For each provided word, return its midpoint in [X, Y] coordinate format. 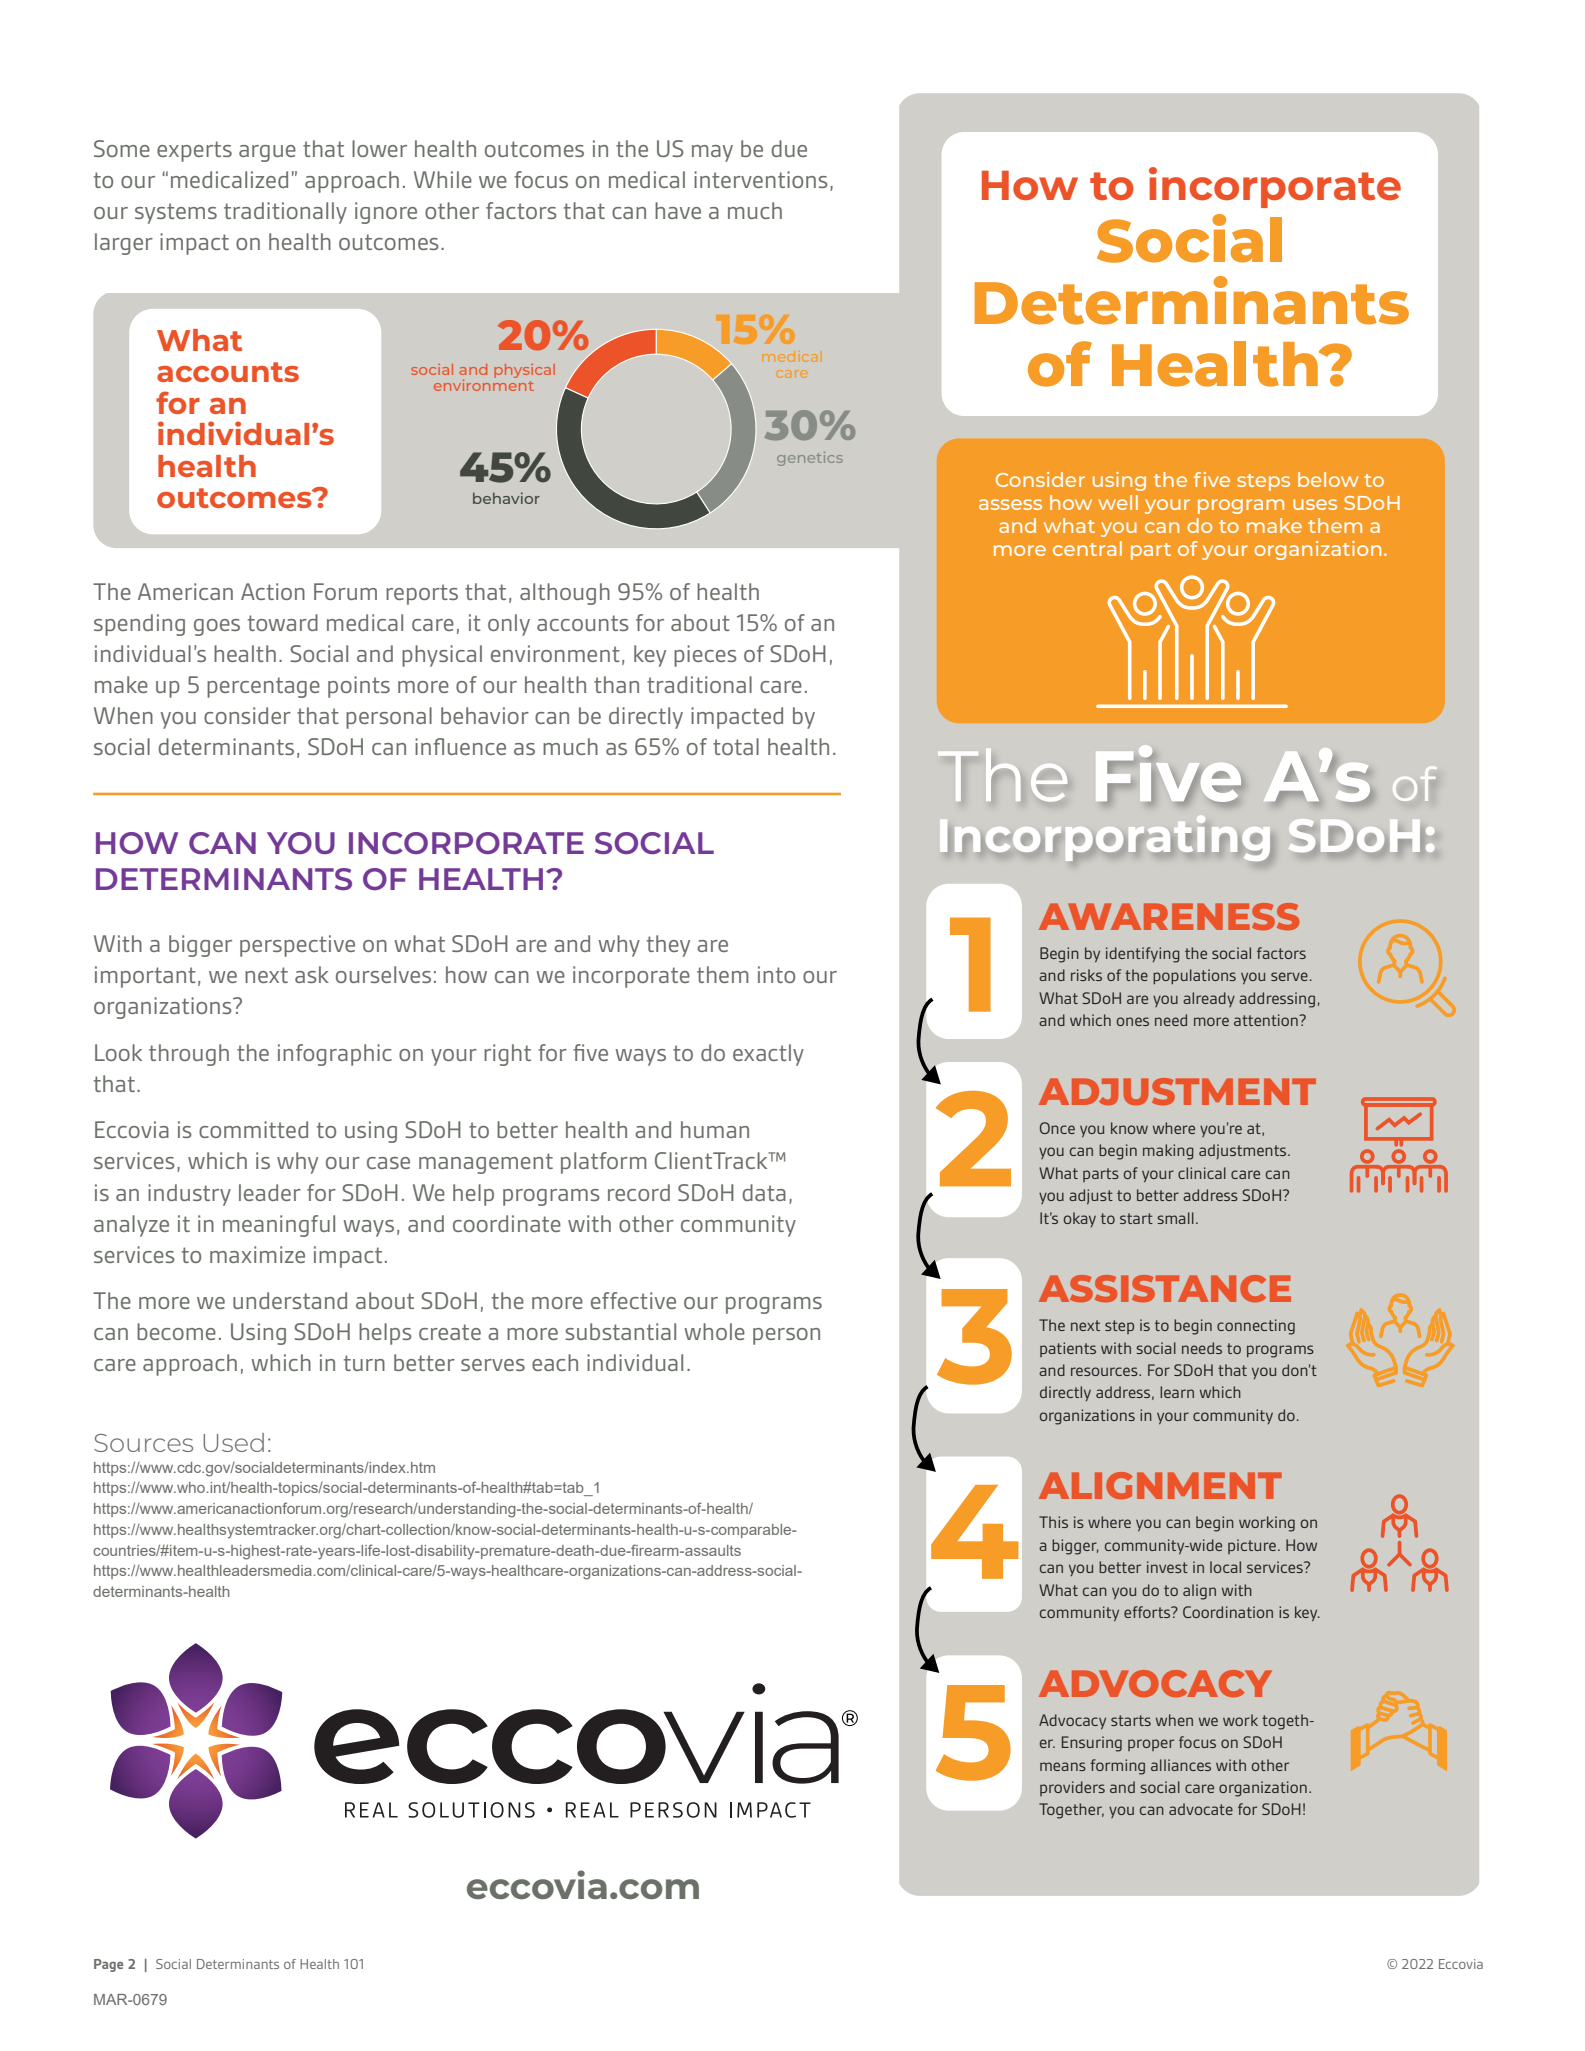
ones [1133, 1021]
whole [714, 1331]
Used [233, 1442]
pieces [705, 656]
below [1328, 479]
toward [283, 622]
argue [267, 153]
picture [1252, 1546]
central [1087, 548]
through [189, 1055]
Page [108, 1965]
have [678, 210]
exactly [768, 1055]
